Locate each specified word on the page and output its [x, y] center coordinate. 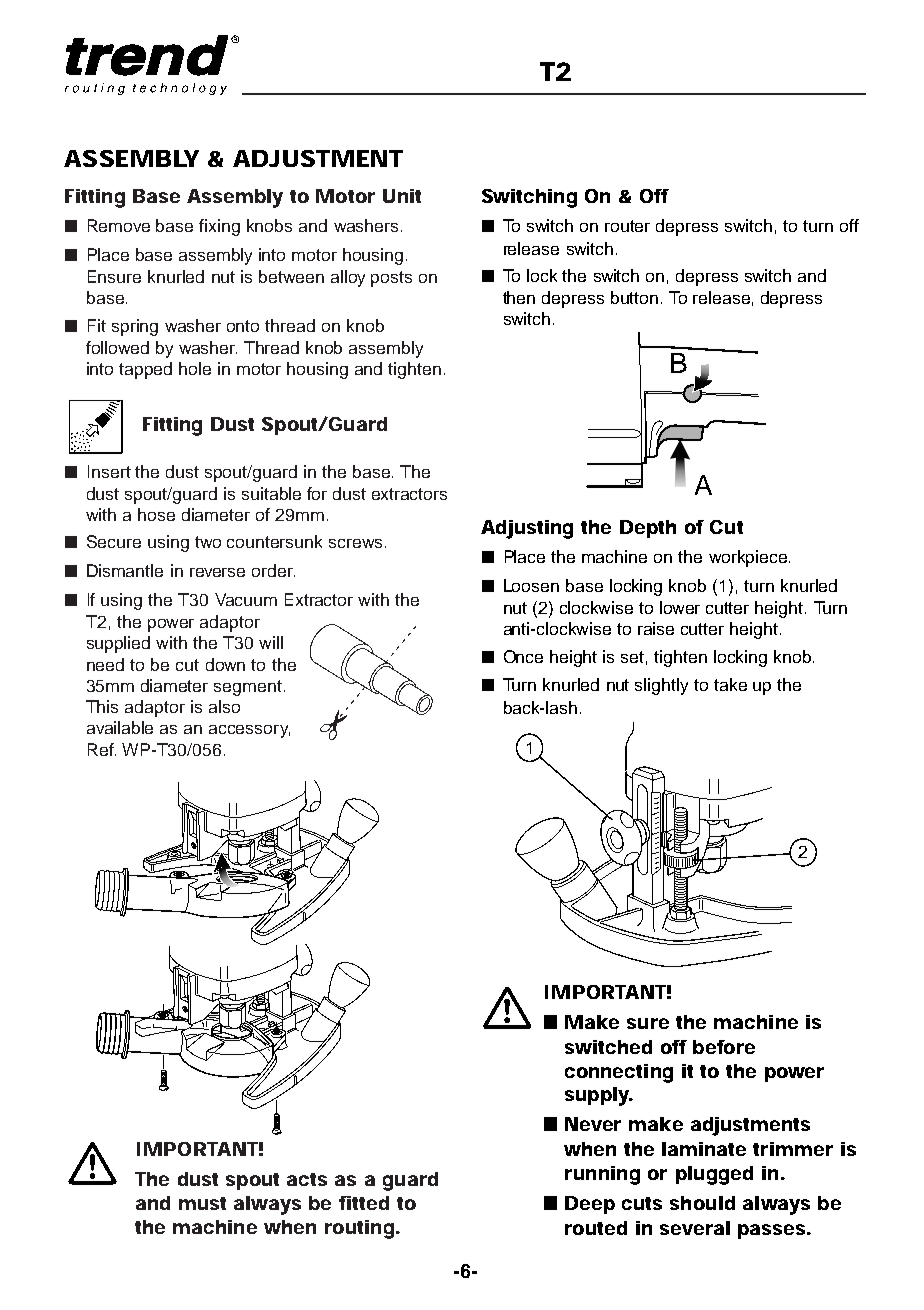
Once [523, 656]
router [627, 226]
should [702, 1203]
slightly [661, 686]
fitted [364, 1203]
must [202, 1203]
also [224, 706]
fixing [219, 227]
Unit [402, 196]
